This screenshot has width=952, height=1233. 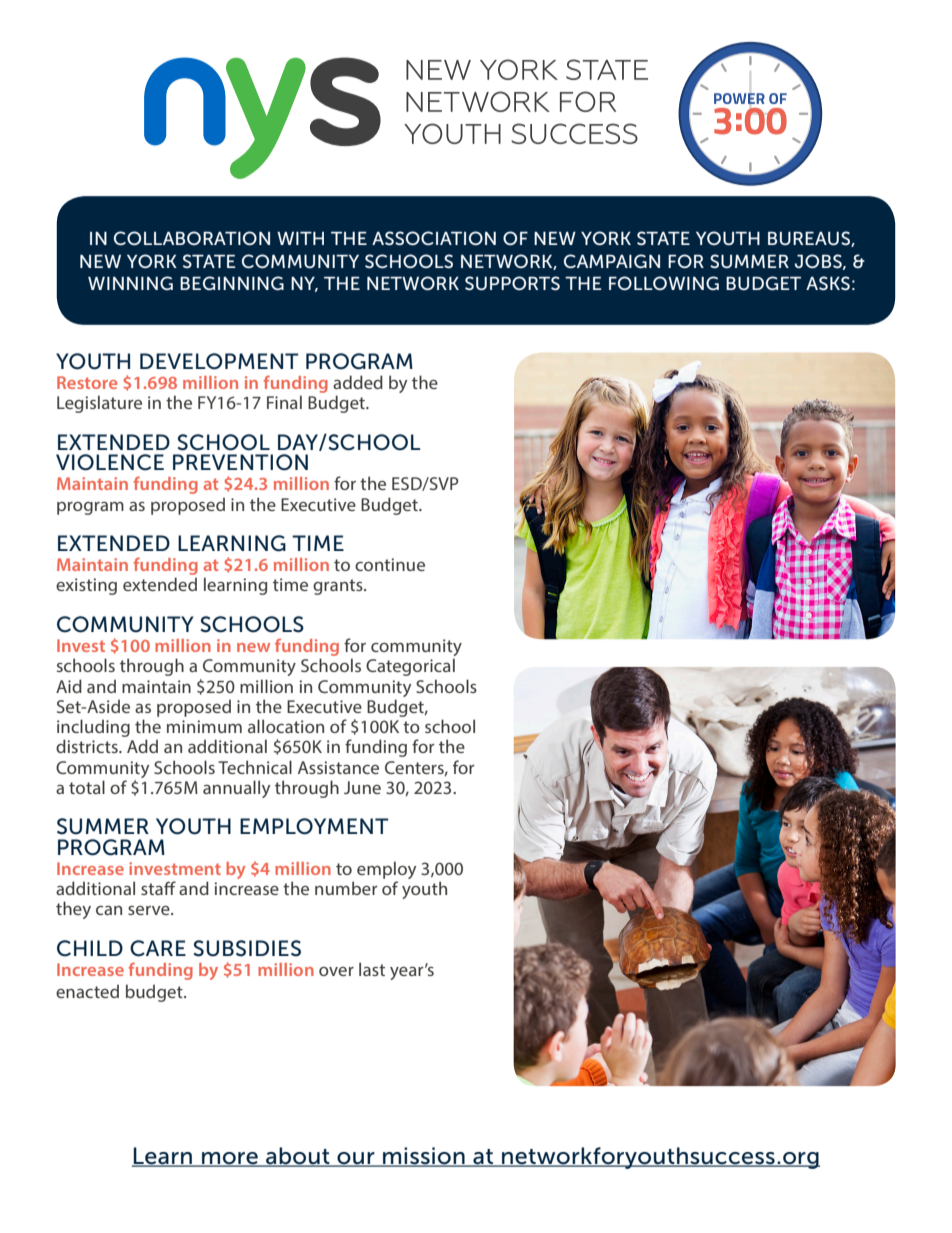 I want to click on June, so click(x=362, y=787).
